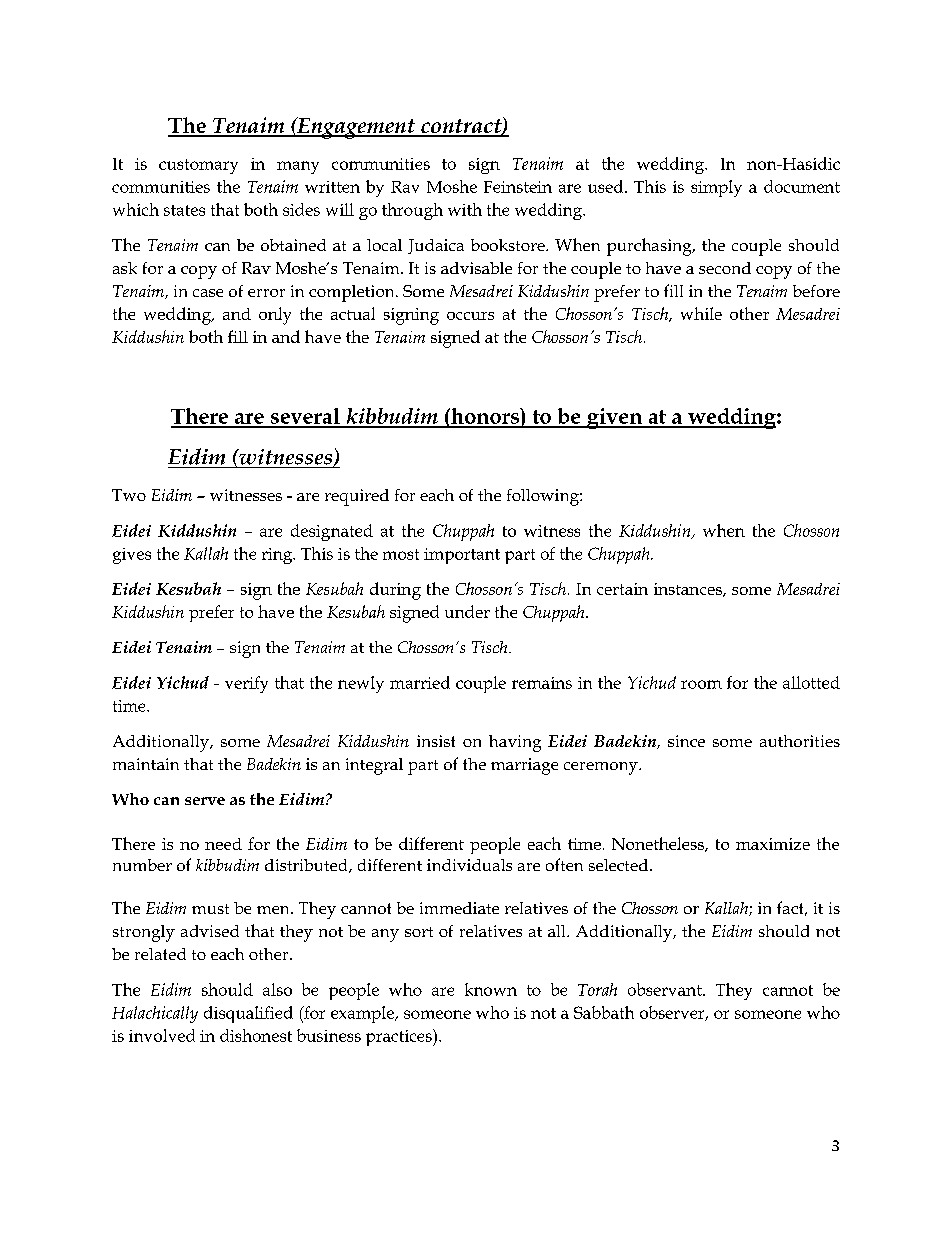  Describe the element at coordinates (184, 210) in the screenshot. I see `states` at that location.
